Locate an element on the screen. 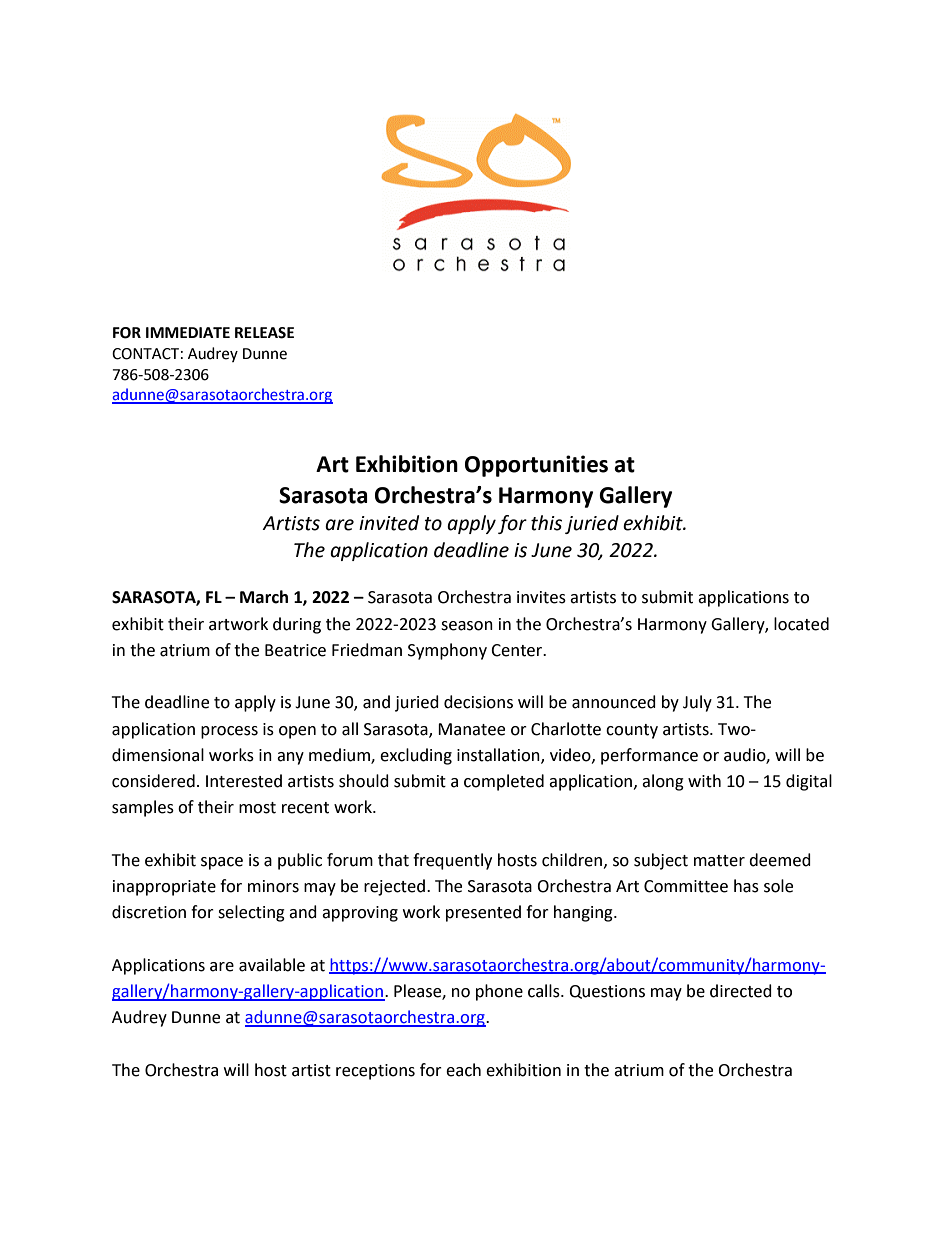  IMMEDIATE is located at coordinates (188, 332).
